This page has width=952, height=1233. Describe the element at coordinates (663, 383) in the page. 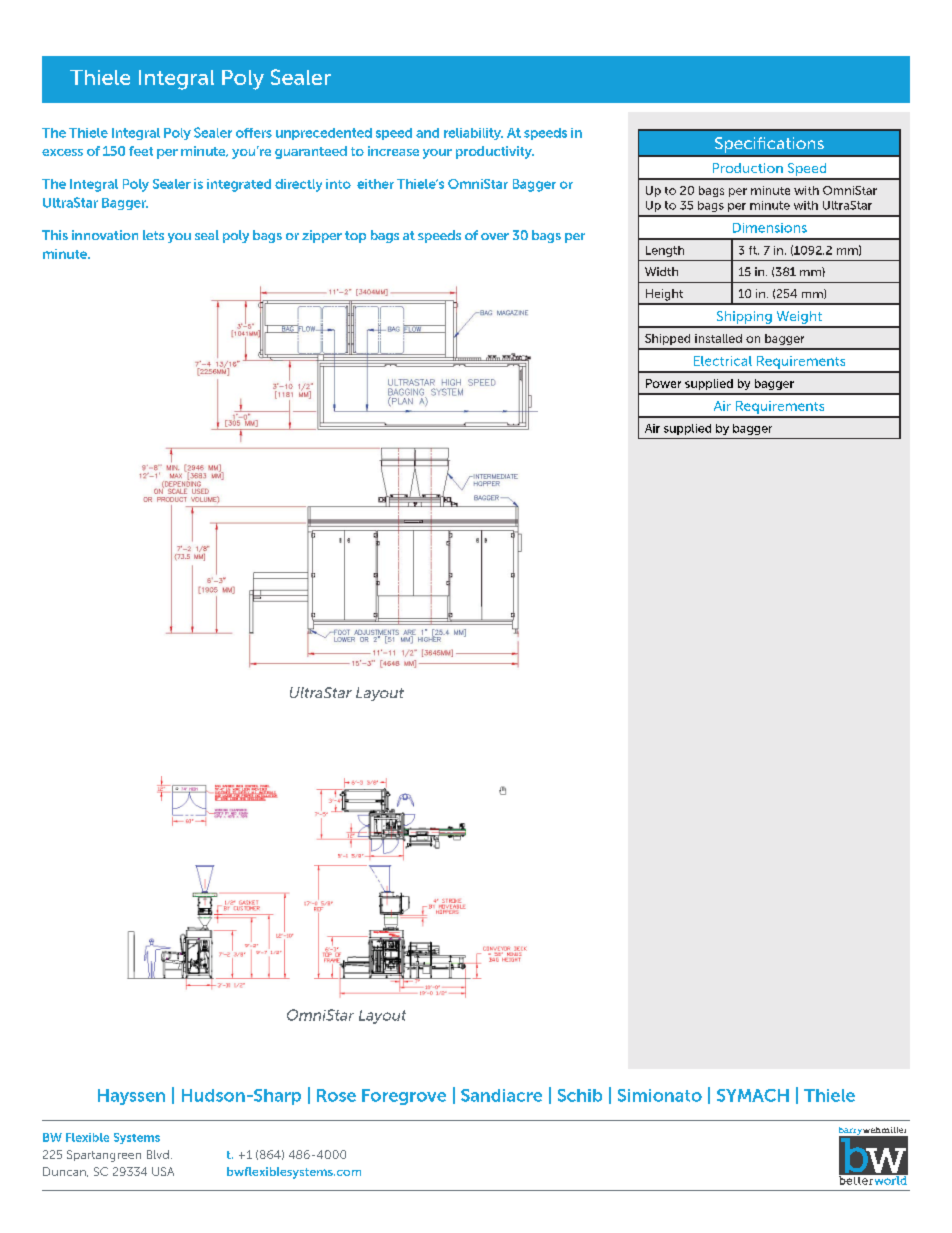

I see `Power` at that location.
